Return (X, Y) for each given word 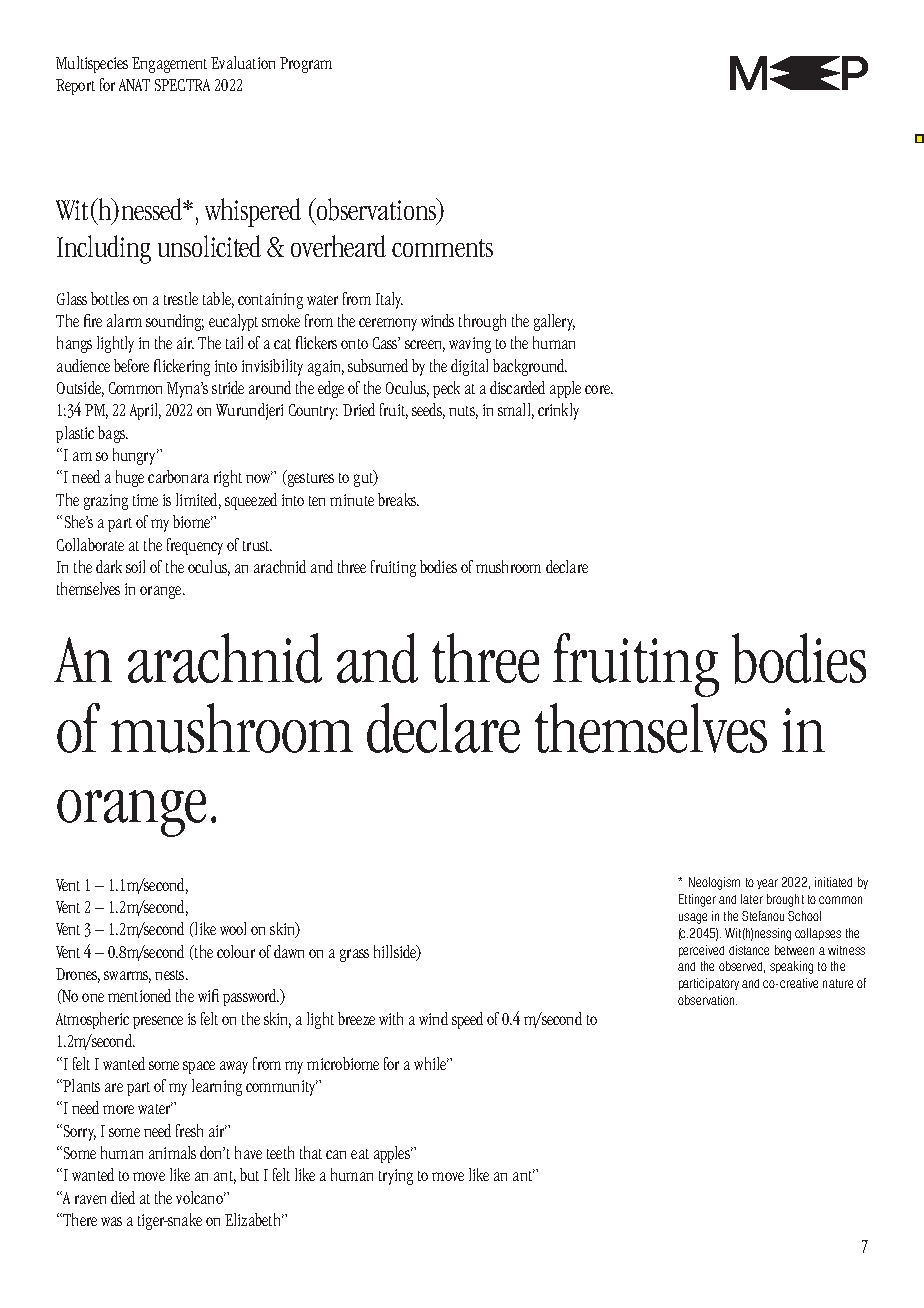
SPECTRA (182, 85)
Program (306, 65)
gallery (554, 322)
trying (396, 1177)
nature (838, 983)
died (123, 1197)
